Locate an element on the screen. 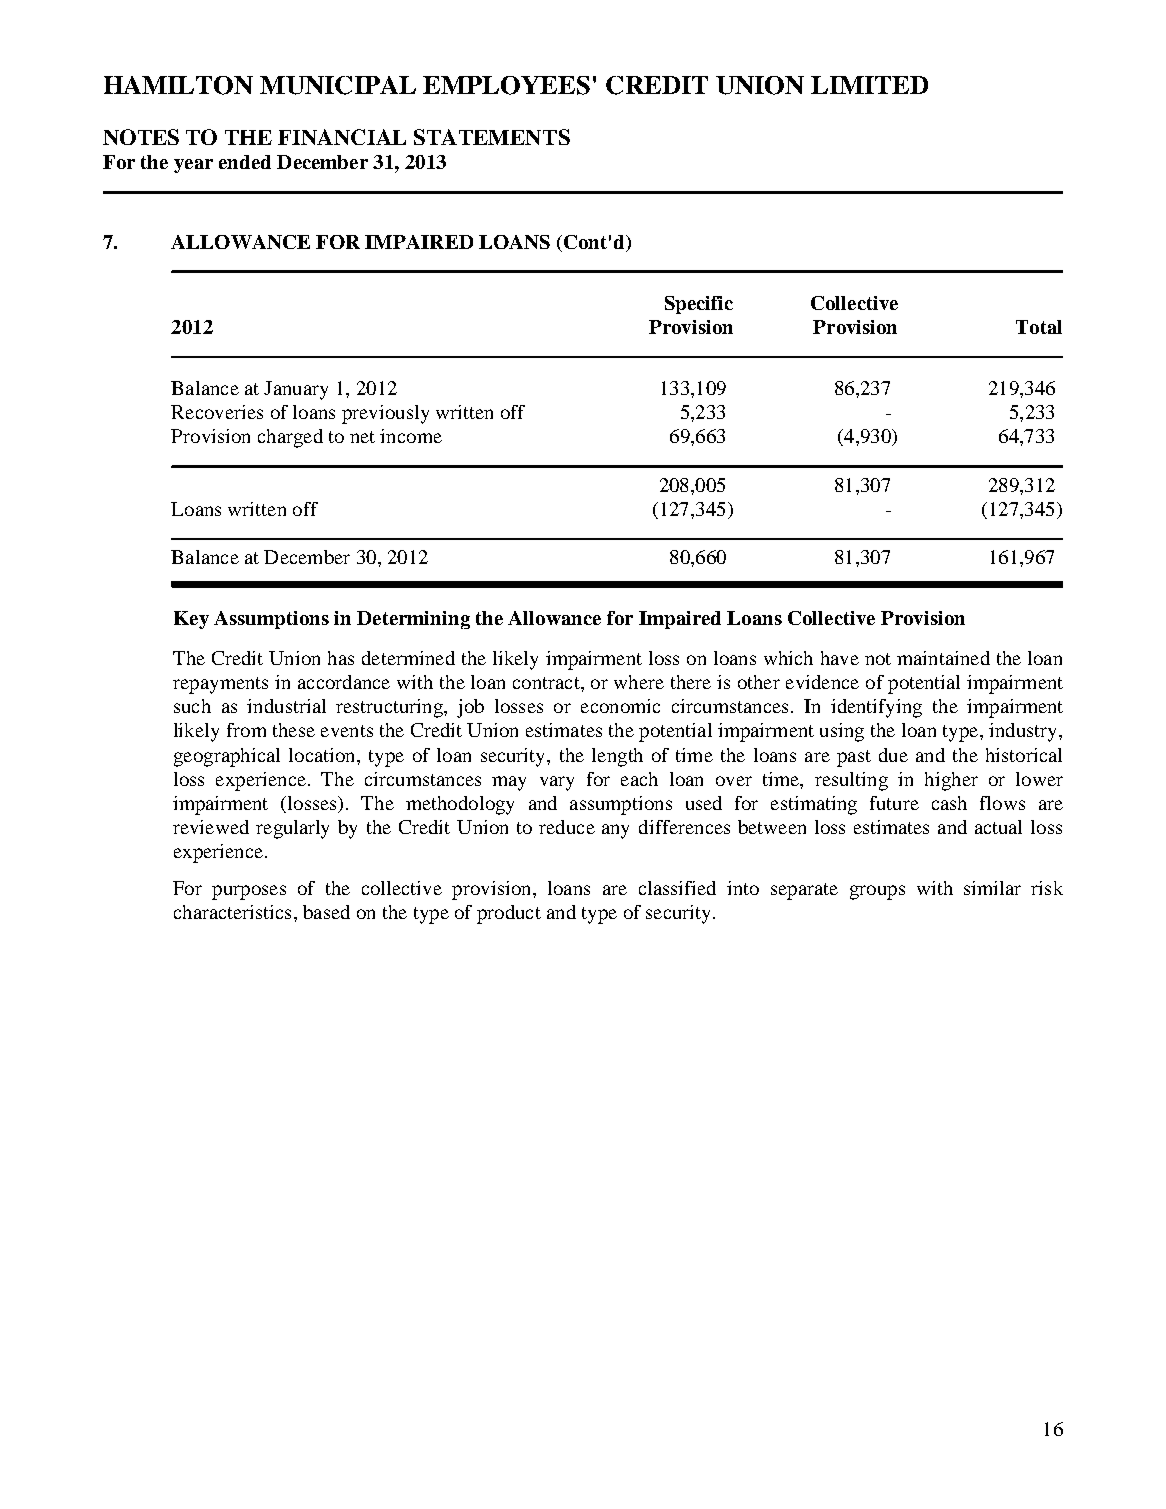 The image size is (1166, 1509). EMPLOYEES is located at coordinates (506, 85).
